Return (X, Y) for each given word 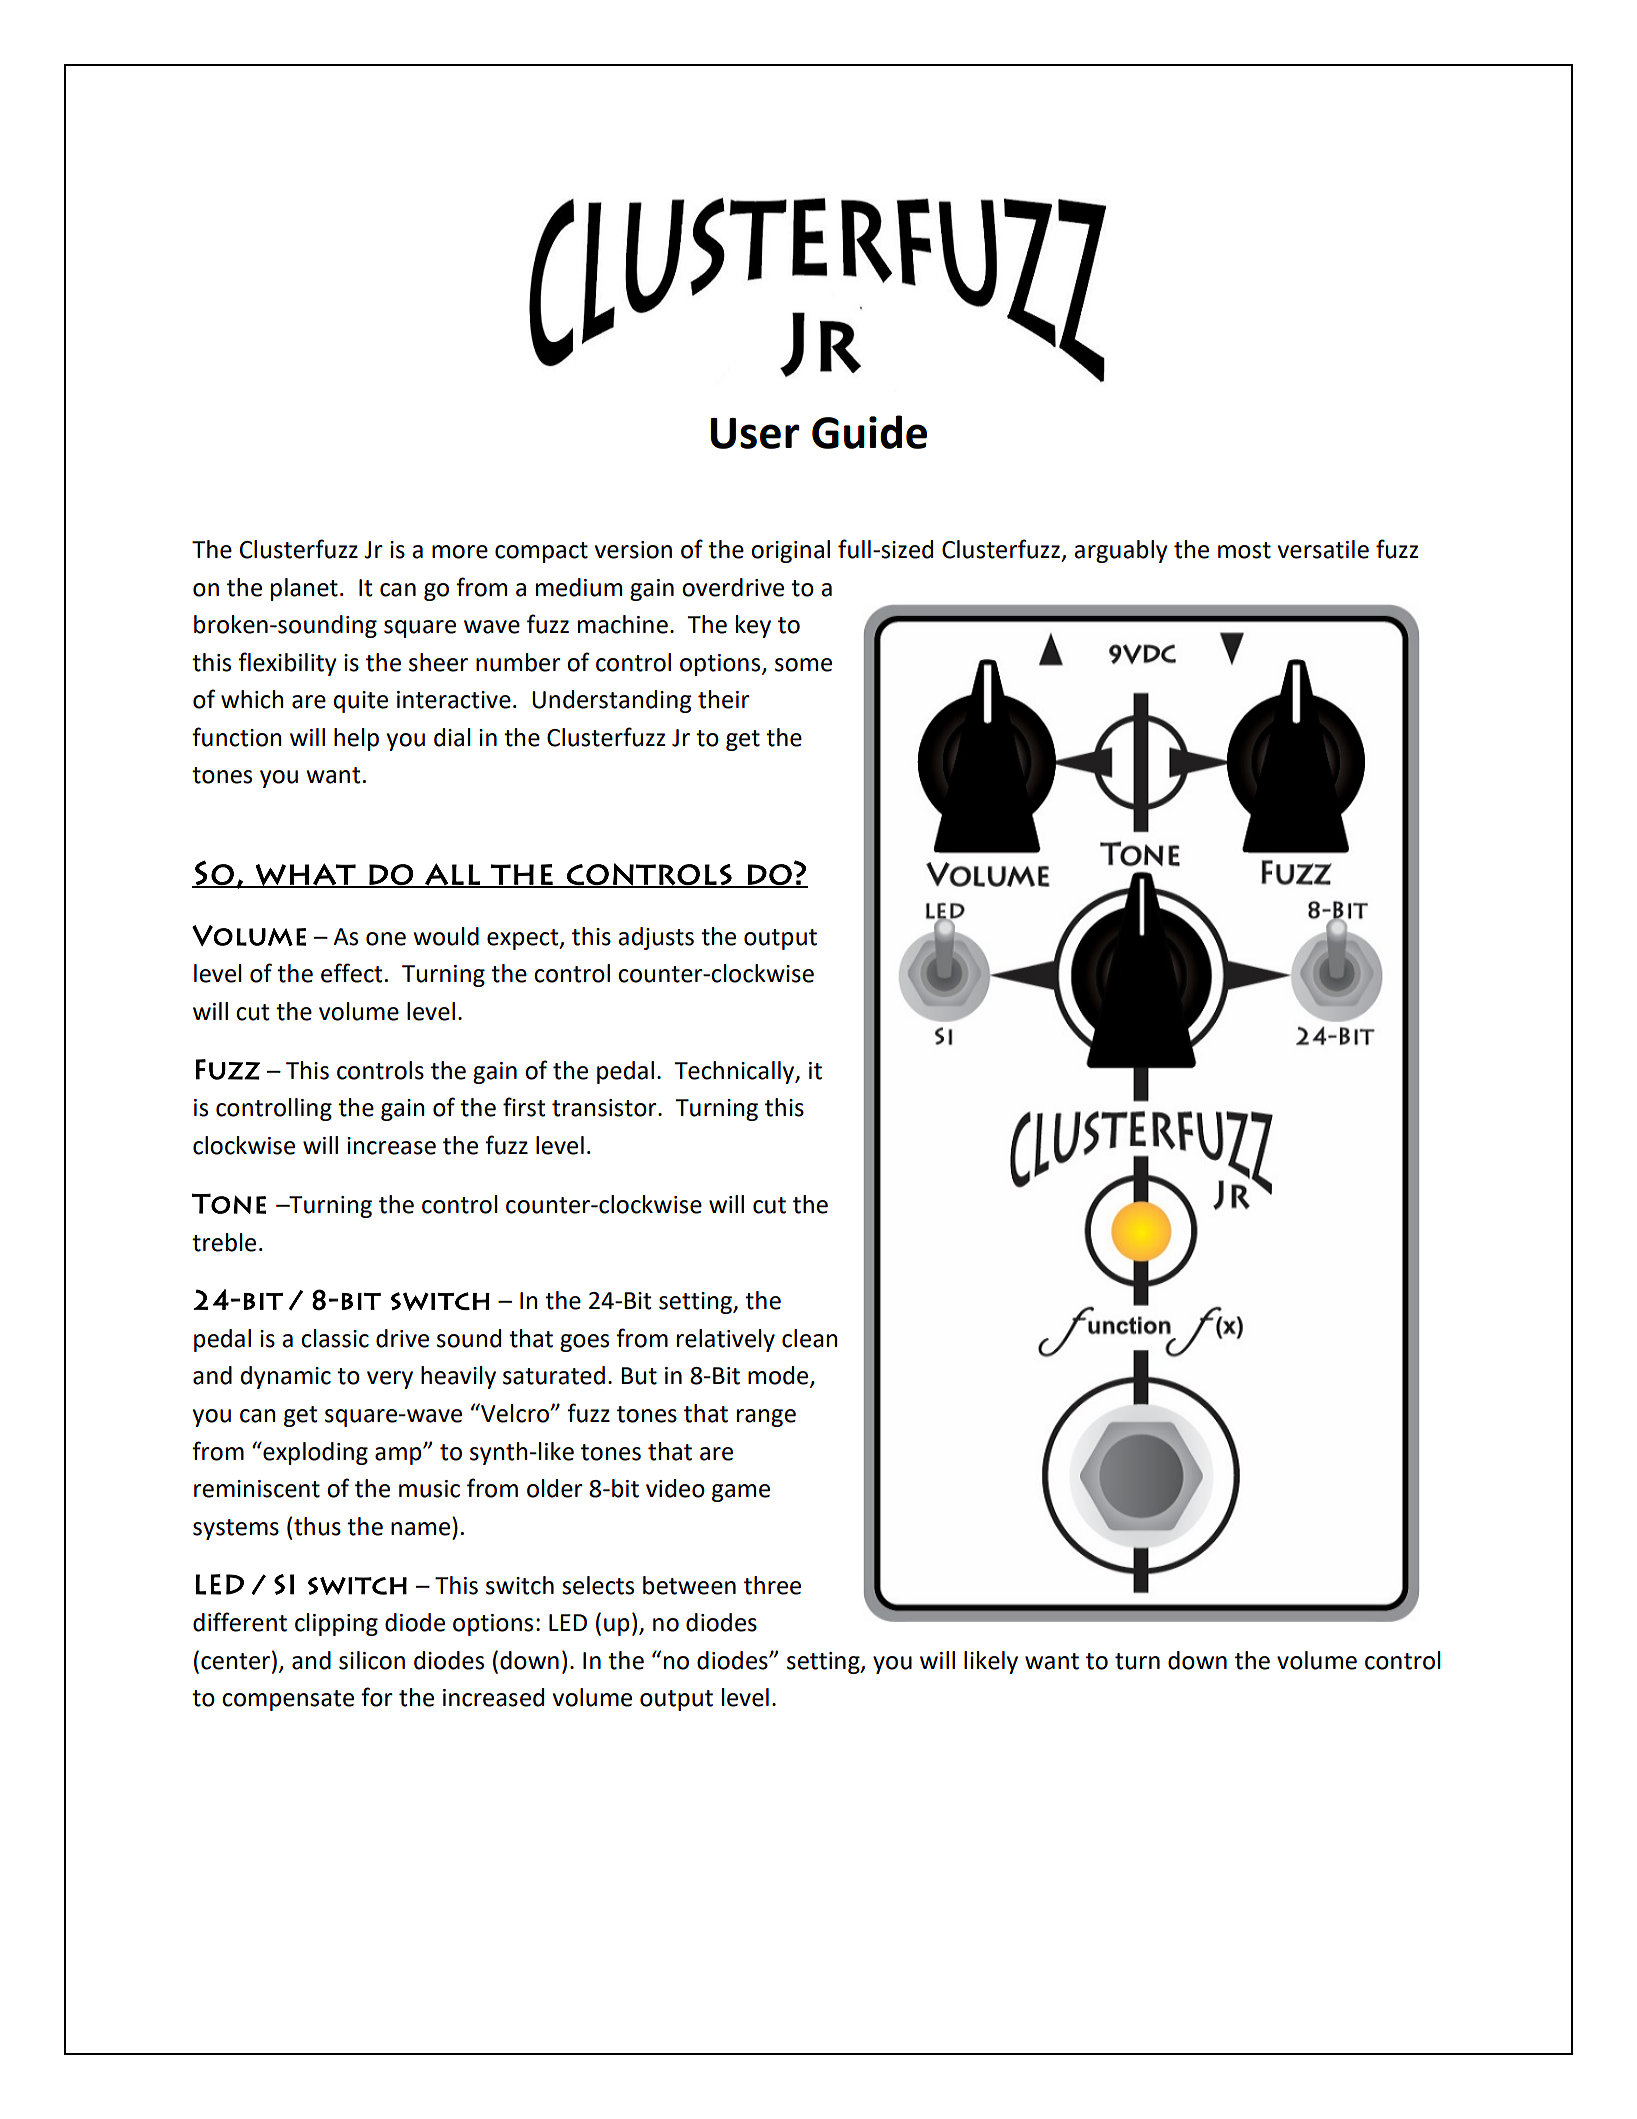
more (460, 552)
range (766, 1418)
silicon (372, 1660)
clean (810, 1338)
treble (224, 1242)
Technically (735, 1072)
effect (351, 973)
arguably (1121, 551)
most (1244, 550)
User (755, 433)
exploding (314, 1453)
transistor (605, 1108)
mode (779, 1376)
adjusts (656, 938)
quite (361, 702)
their (724, 699)
